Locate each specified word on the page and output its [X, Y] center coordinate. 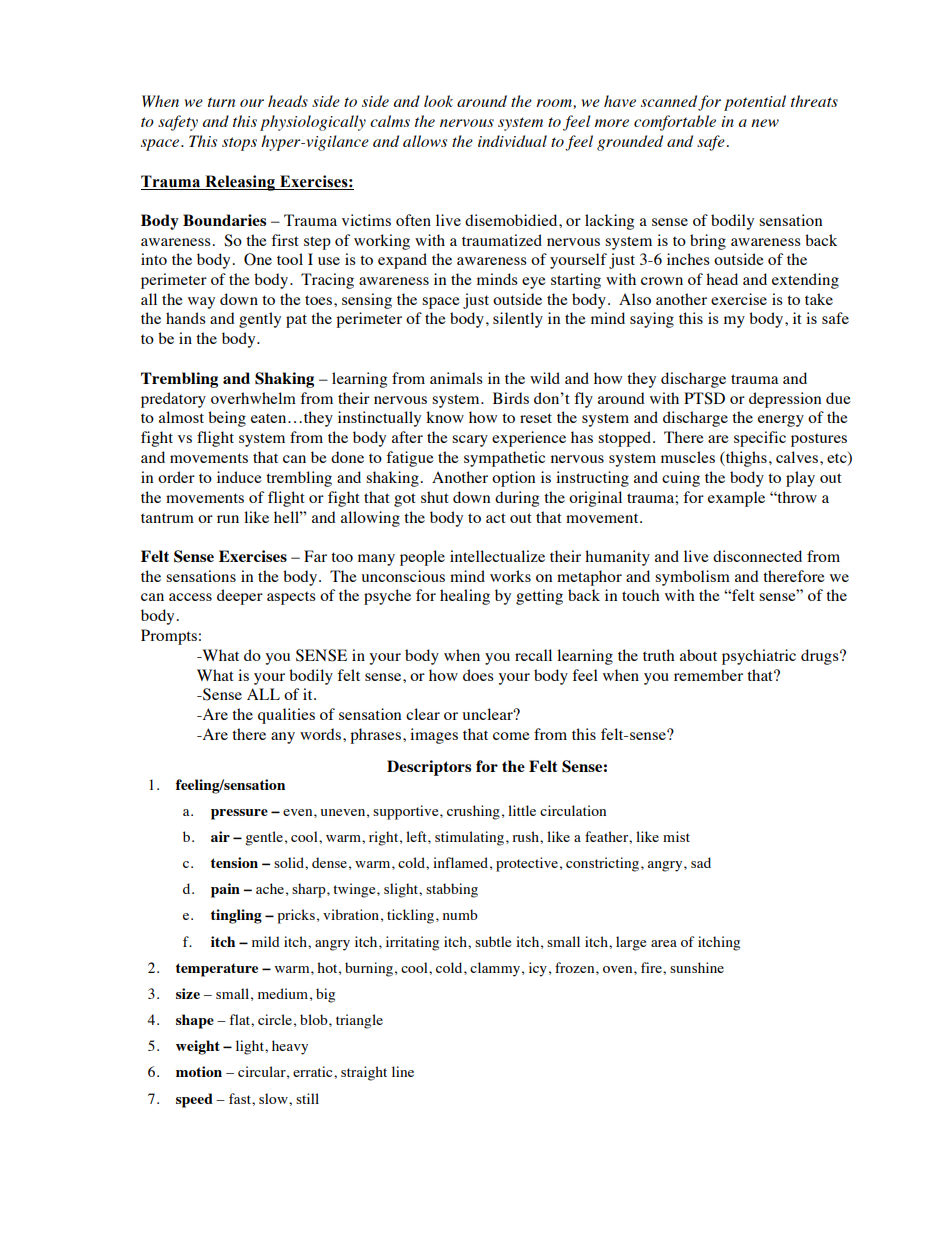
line [403, 1071]
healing [465, 597]
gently [260, 320]
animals [456, 378]
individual [512, 141]
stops [239, 144]
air [220, 836]
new [765, 123]
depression [785, 400]
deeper [240, 597]
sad [701, 862]
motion [199, 1071]
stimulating [471, 838]
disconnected [757, 556]
